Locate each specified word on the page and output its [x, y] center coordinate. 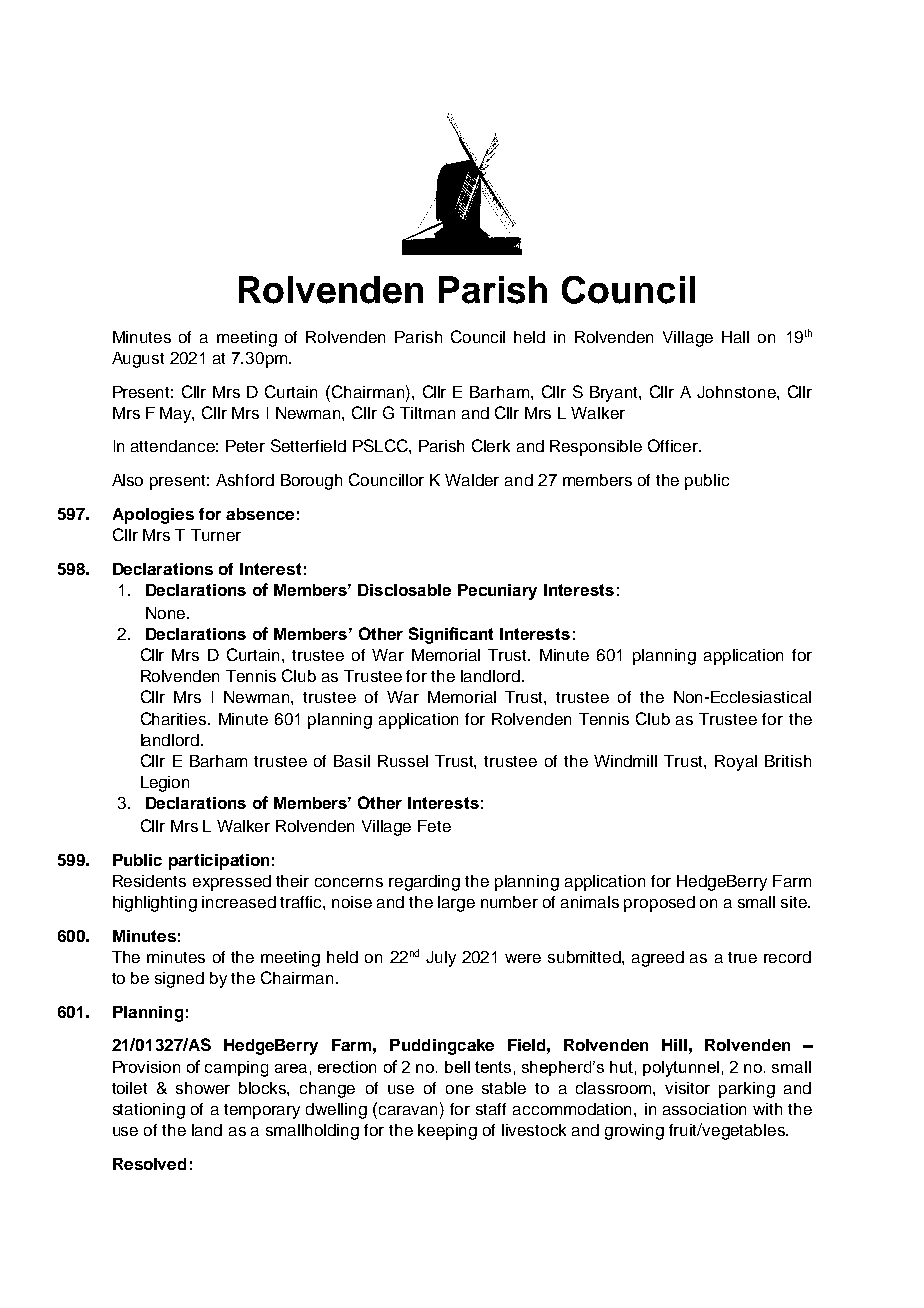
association [704, 1109]
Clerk [491, 445]
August [138, 360]
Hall [735, 337]
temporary [262, 1111]
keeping [447, 1132]
